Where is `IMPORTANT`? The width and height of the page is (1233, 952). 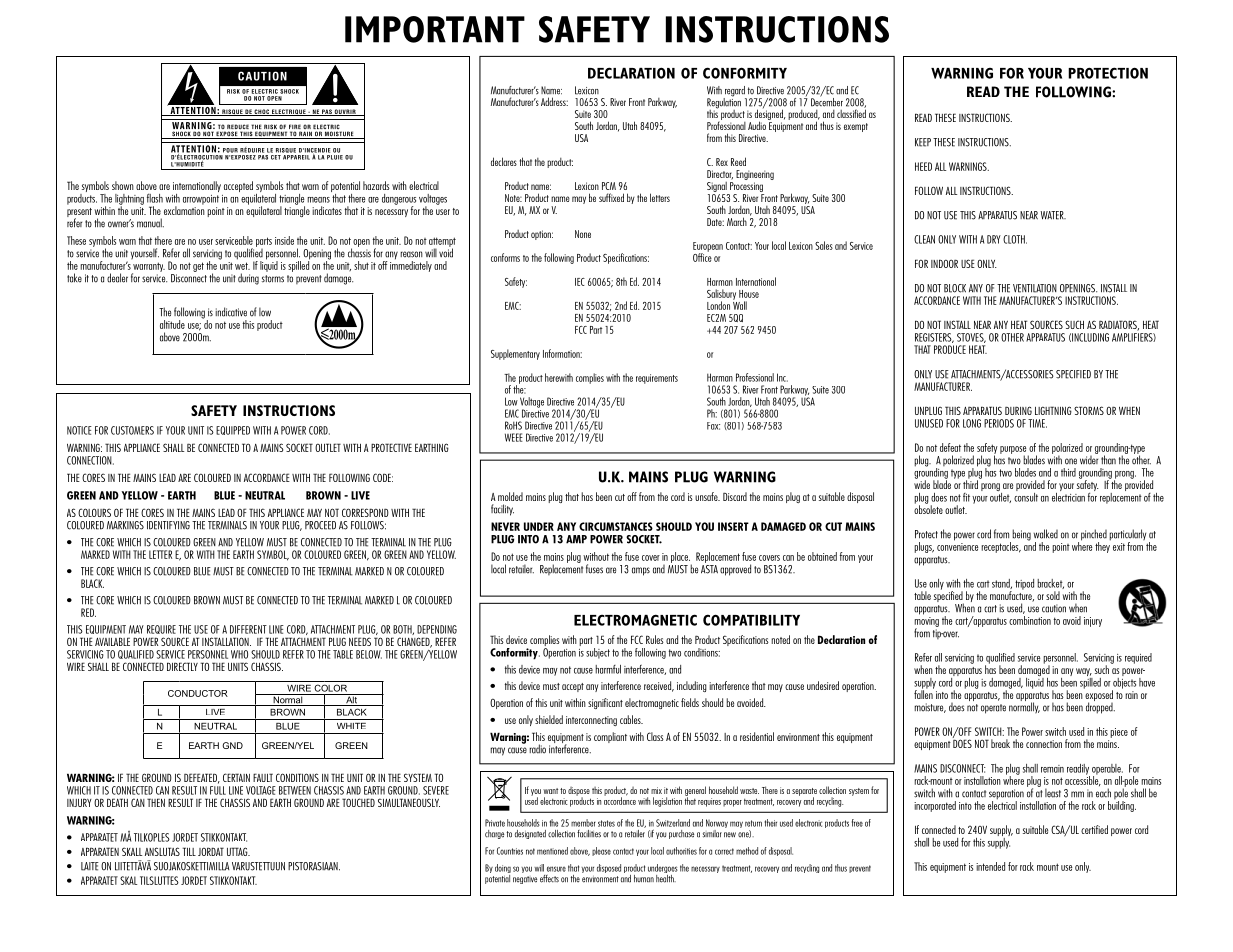 IMPORTANT is located at coordinates (435, 29).
